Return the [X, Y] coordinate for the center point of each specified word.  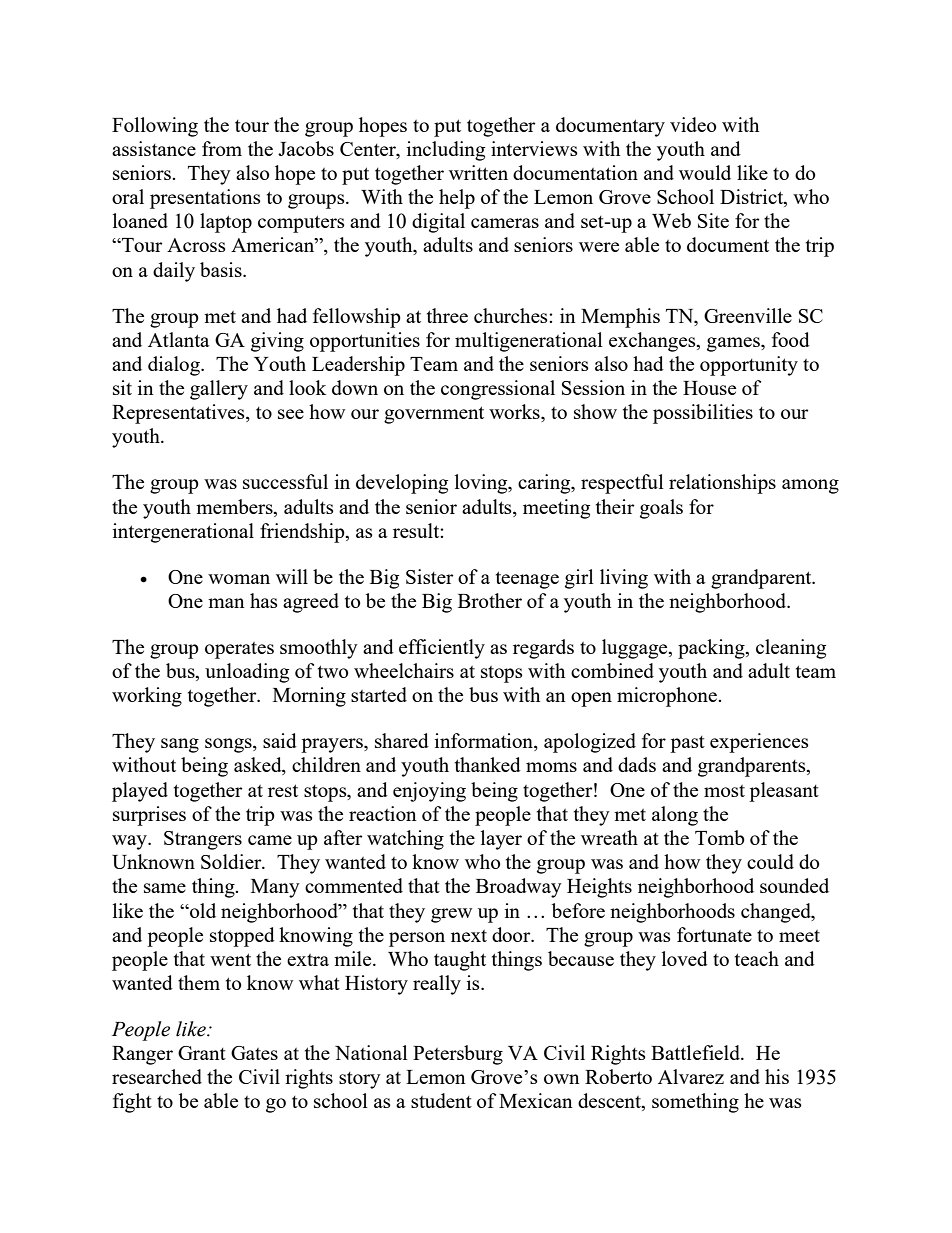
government [434, 415]
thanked [488, 764]
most [724, 791]
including [446, 151]
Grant [202, 1053]
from [222, 148]
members [235, 506]
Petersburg [458, 1055]
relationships [722, 484]
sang [180, 745]
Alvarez [691, 1076]
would [705, 172]
